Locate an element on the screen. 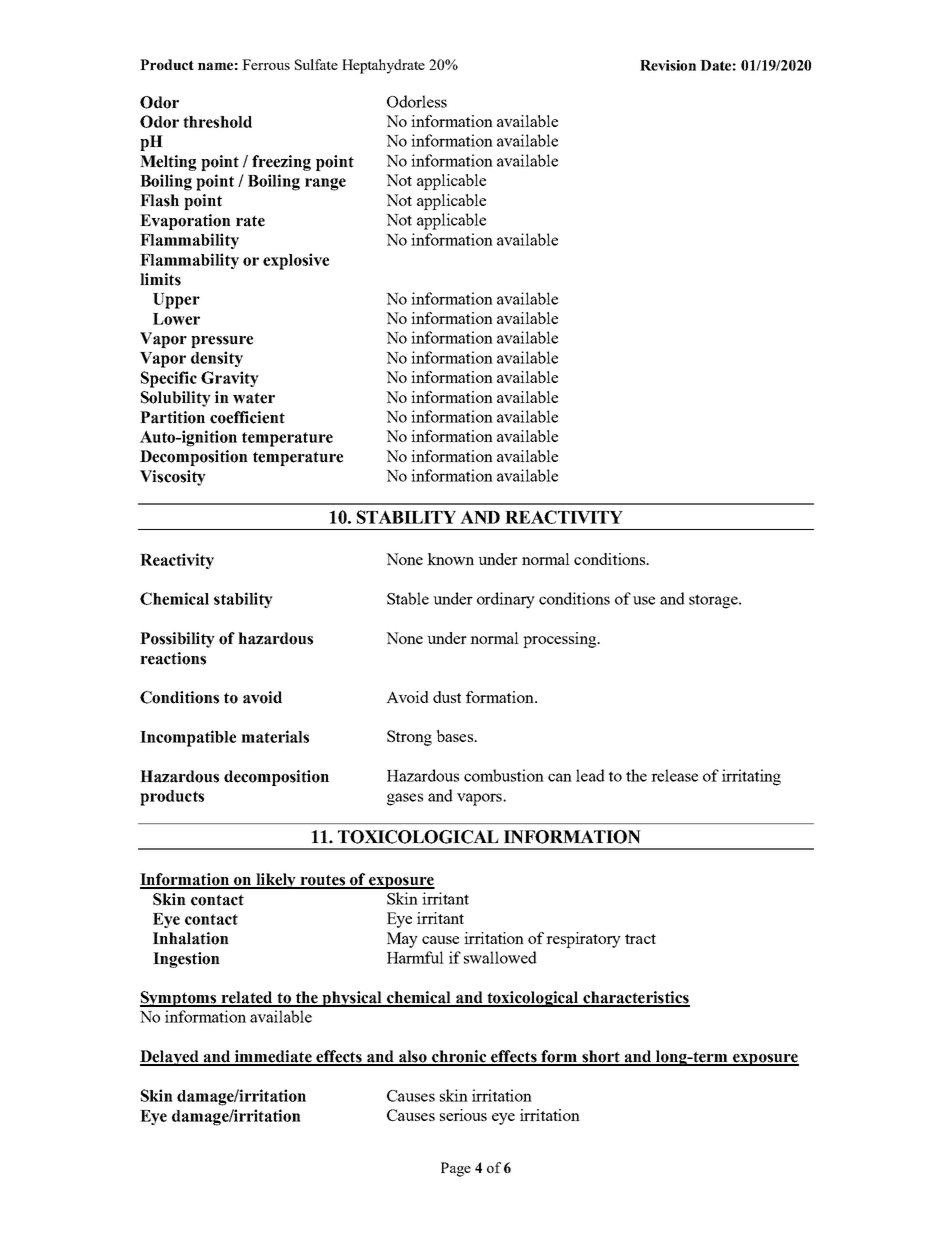 The height and width of the screenshot is (1233, 952). May is located at coordinates (402, 940).
